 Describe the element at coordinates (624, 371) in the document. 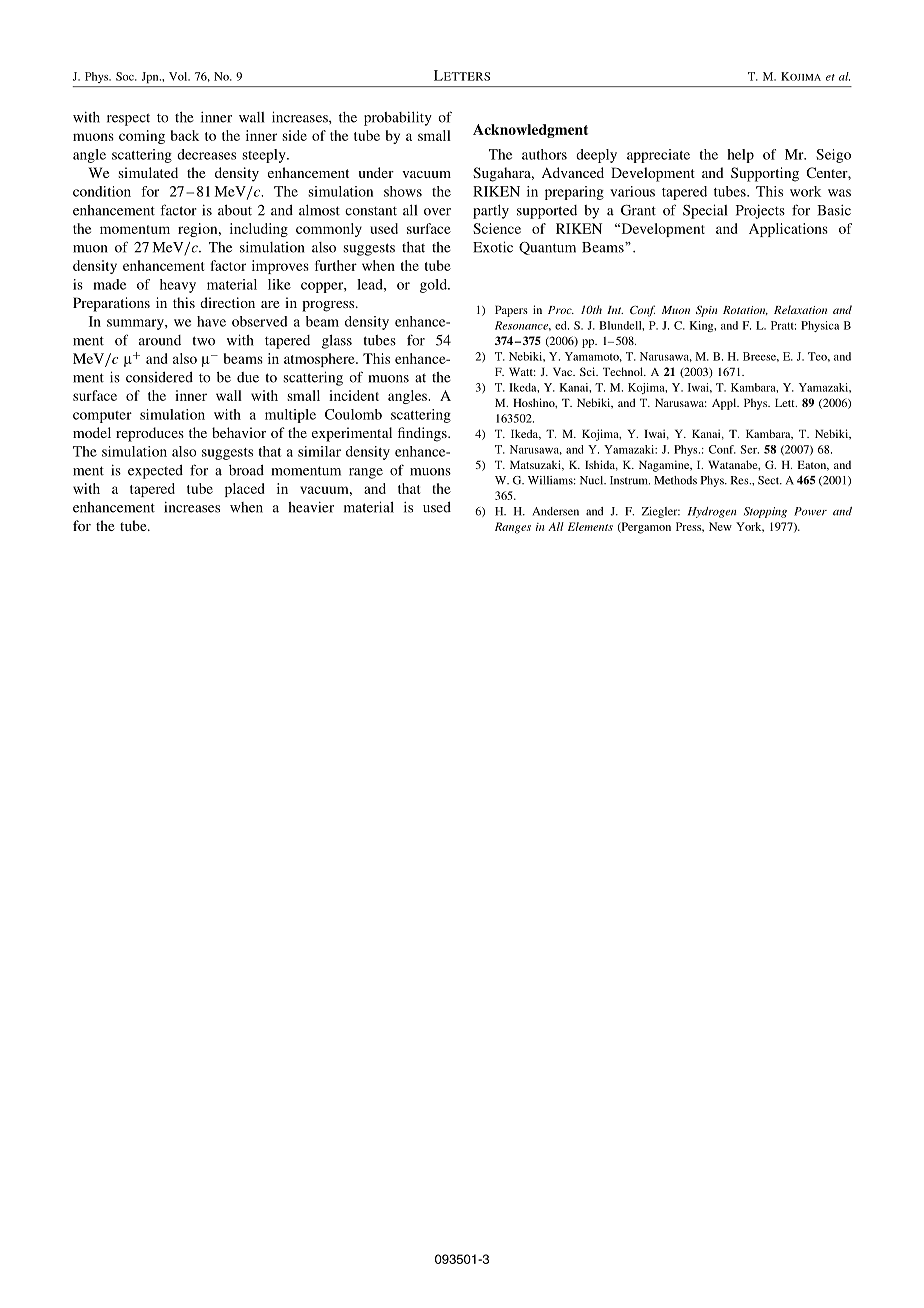

I see `Technol` at that location.
